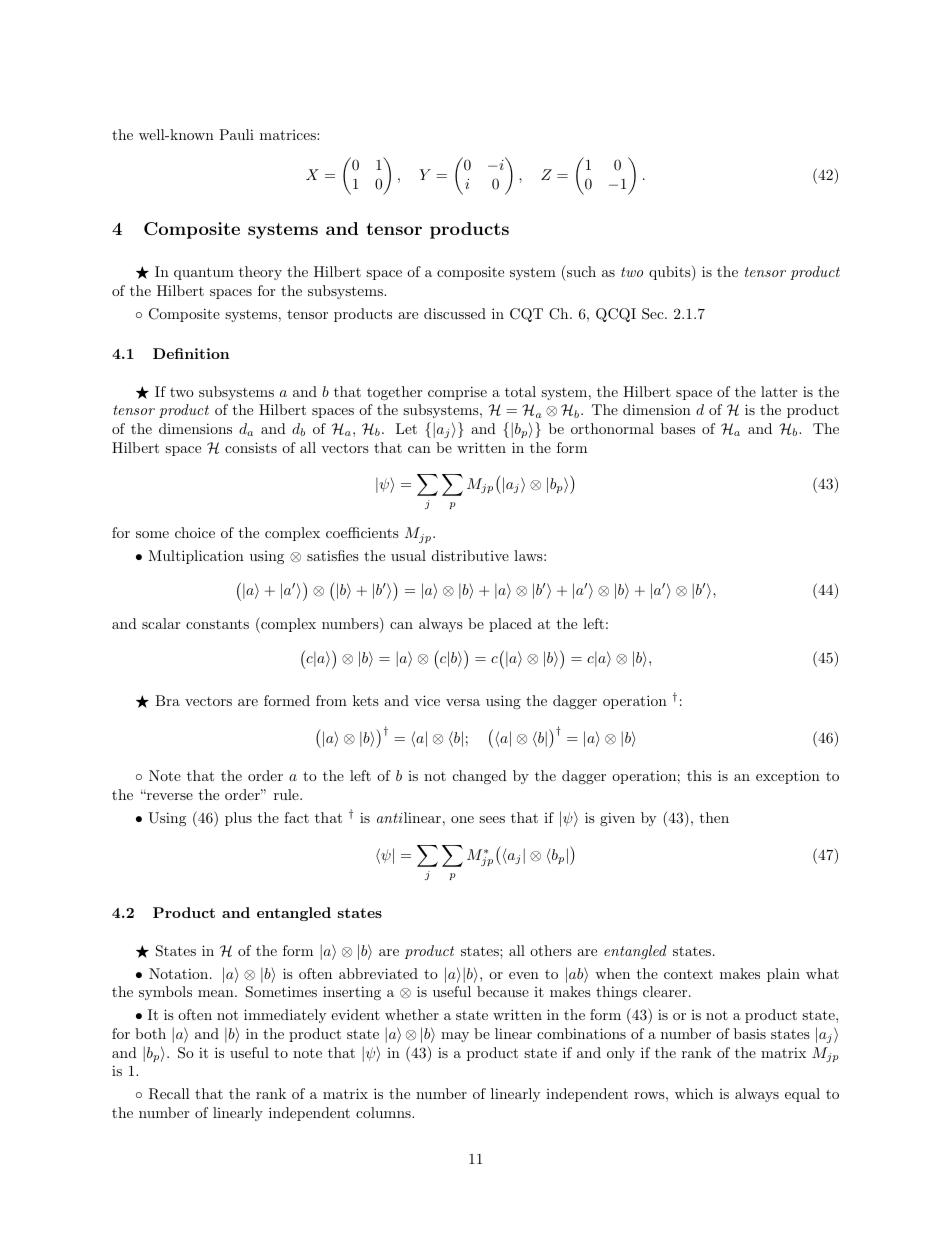  I want to click on plus, so click(238, 819).
